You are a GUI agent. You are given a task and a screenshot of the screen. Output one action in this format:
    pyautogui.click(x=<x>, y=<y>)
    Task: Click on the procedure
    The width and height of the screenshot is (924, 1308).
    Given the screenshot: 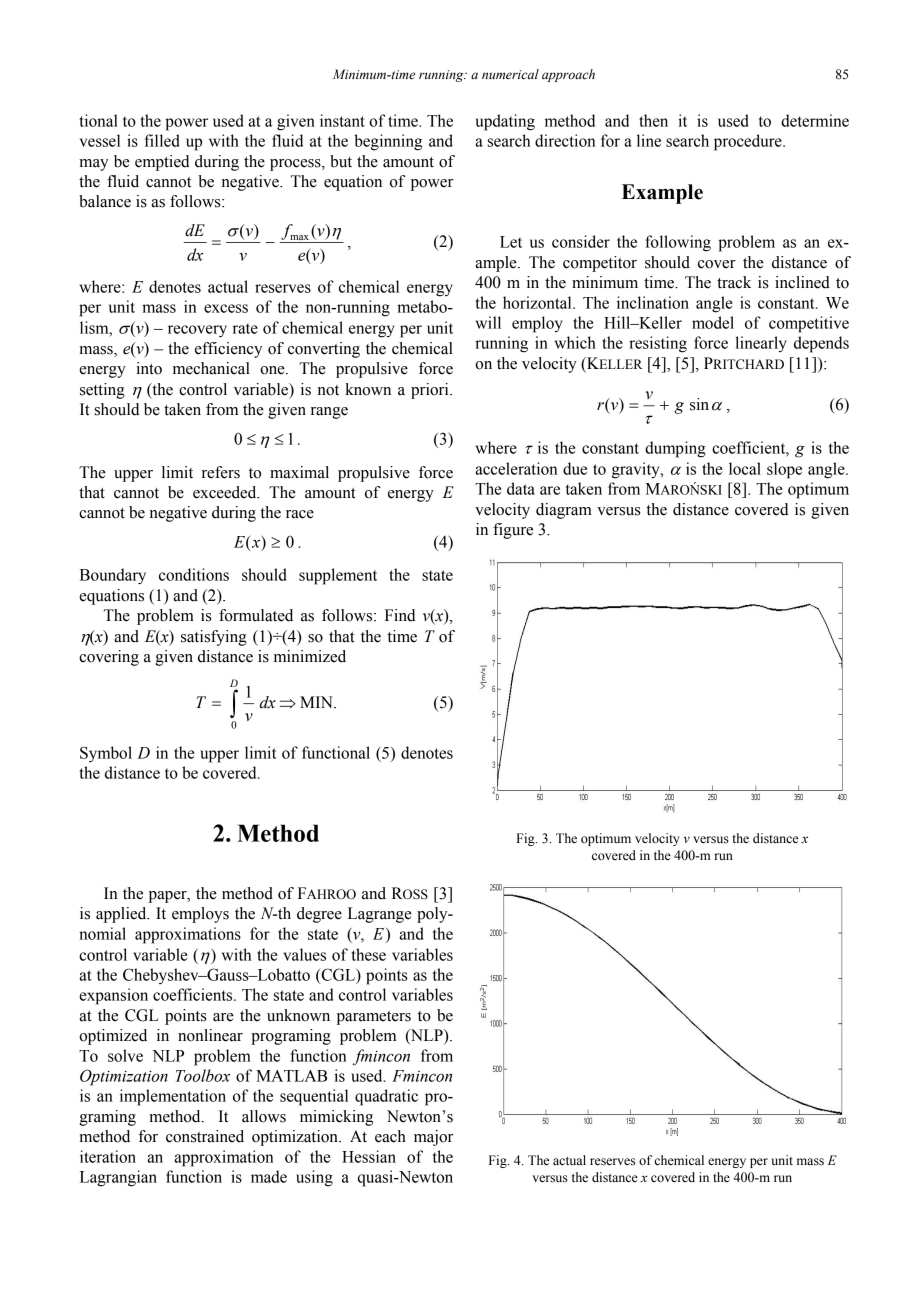 What is the action you would take?
    pyautogui.click(x=749, y=142)
